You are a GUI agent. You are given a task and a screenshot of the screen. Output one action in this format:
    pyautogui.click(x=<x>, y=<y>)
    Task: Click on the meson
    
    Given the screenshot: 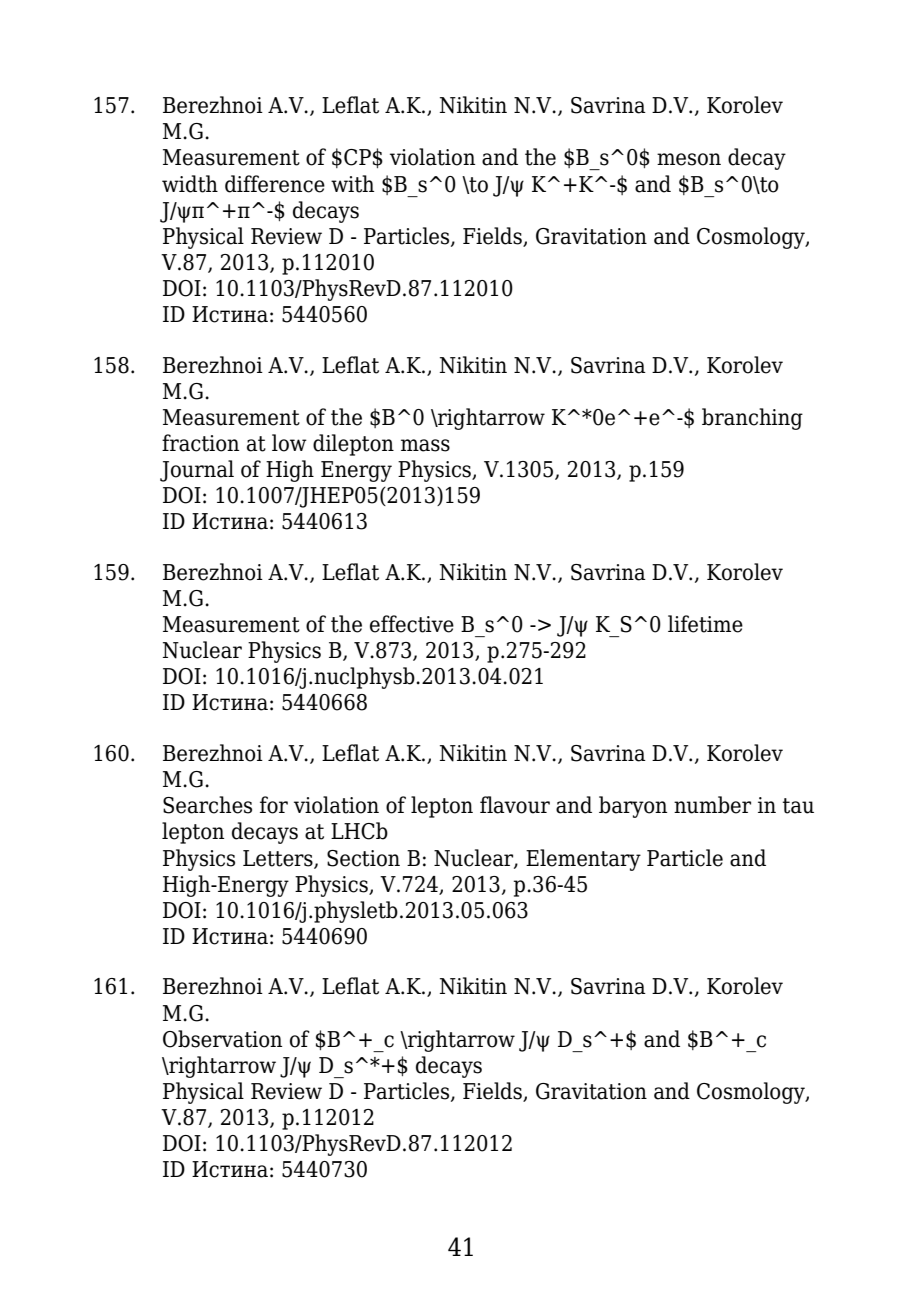 What is the action you would take?
    pyautogui.click(x=689, y=159)
